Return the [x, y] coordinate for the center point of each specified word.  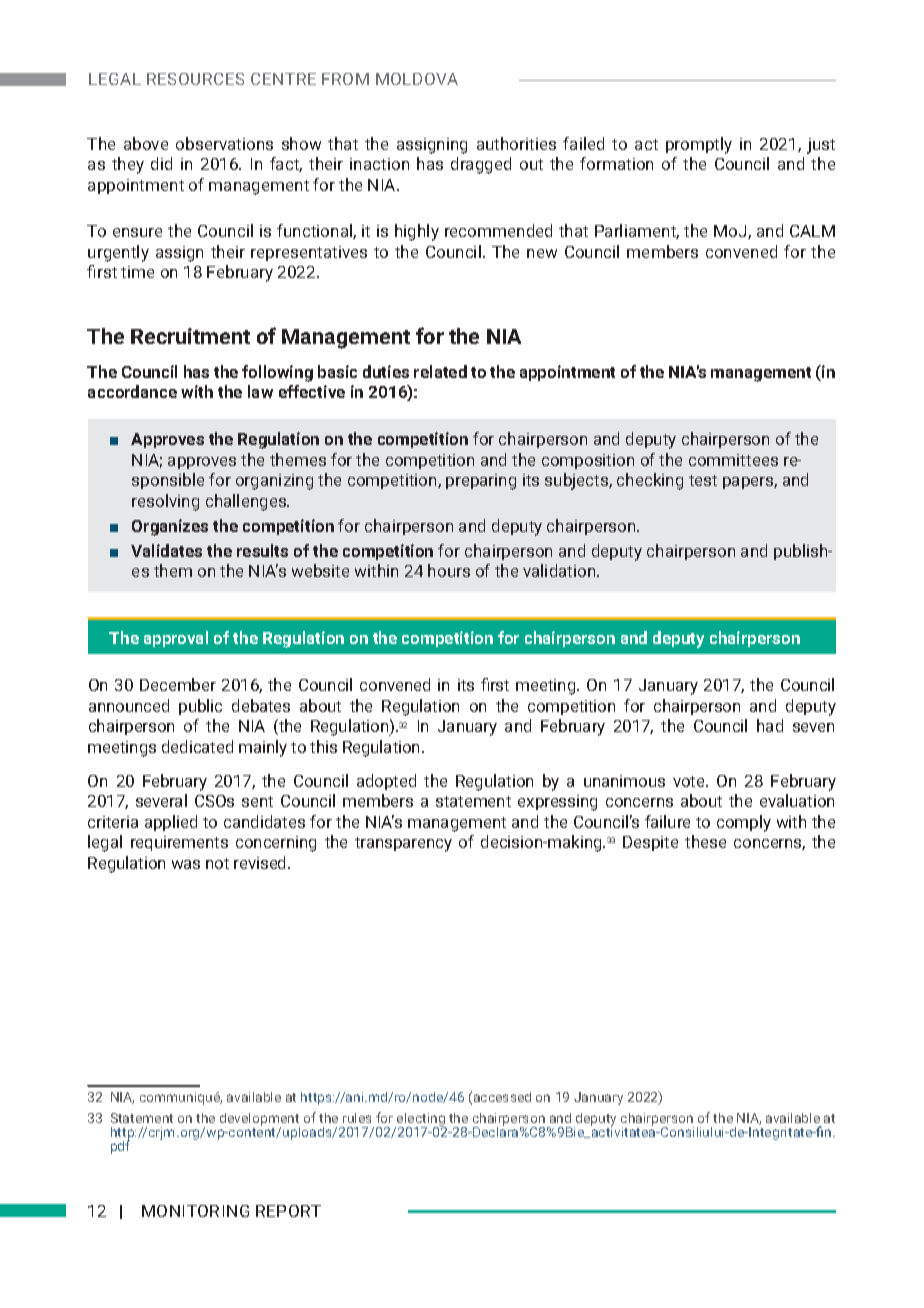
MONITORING [195, 1211]
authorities [516, 143]
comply [744, 823]
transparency [403, 844]
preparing [481, 482]
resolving [165, 502]
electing [421, 1121]
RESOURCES [195, 79]
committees [733, 460]
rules [357, 1118]
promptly [699, 145]
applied [171, 823]
